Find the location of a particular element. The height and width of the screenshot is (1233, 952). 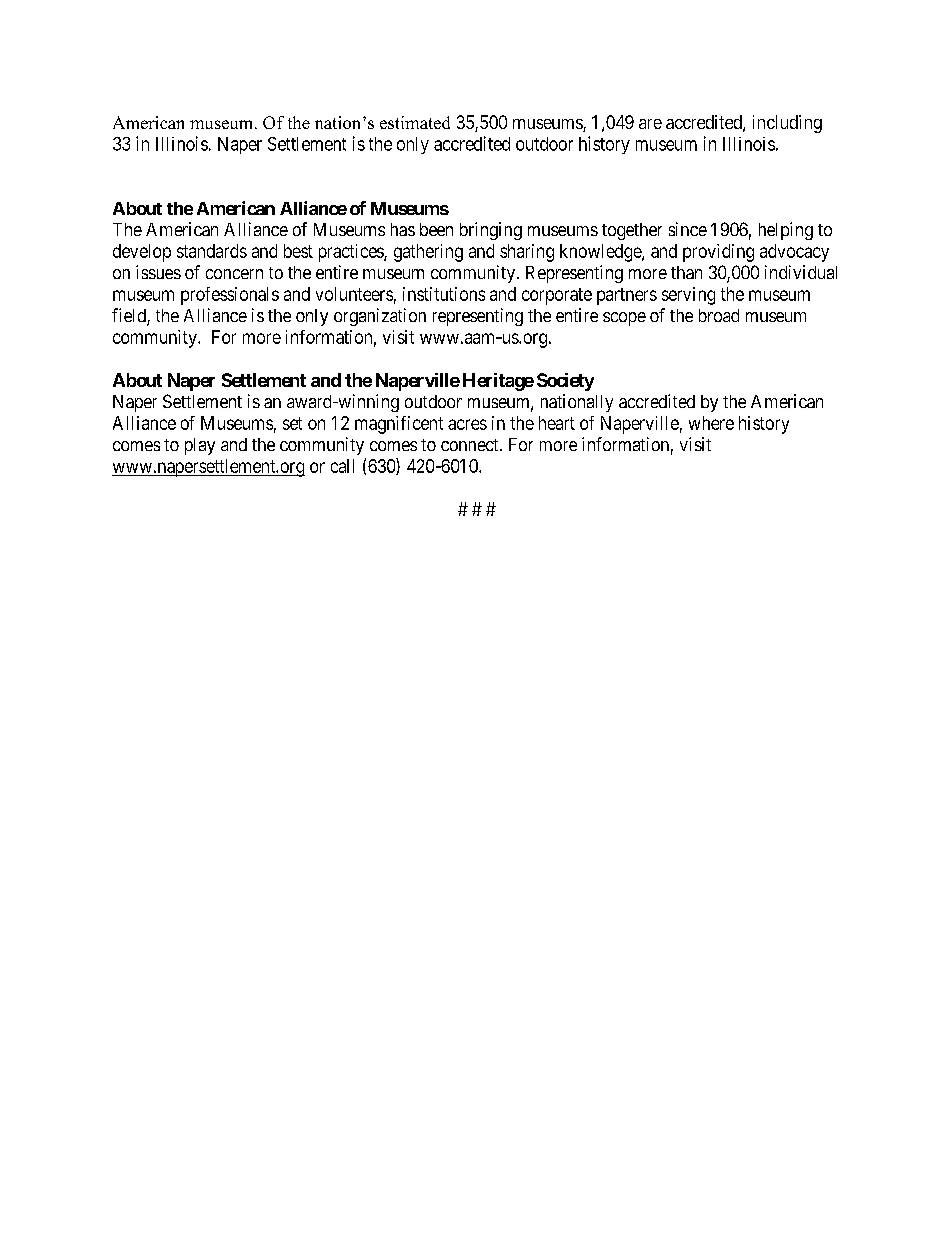

connect is located at coordinates (471, 445).
